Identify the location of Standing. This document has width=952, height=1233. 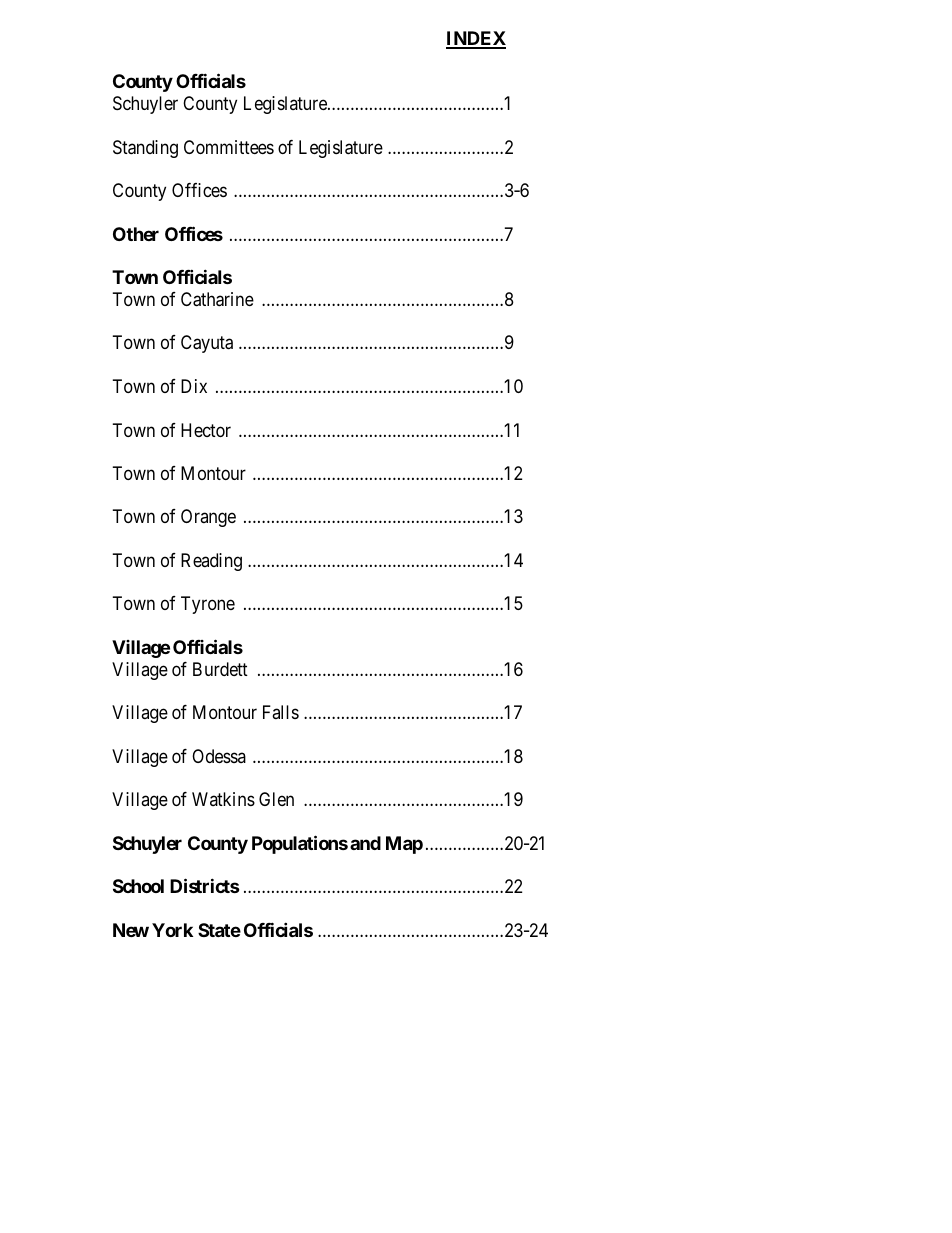
(145, 149).
